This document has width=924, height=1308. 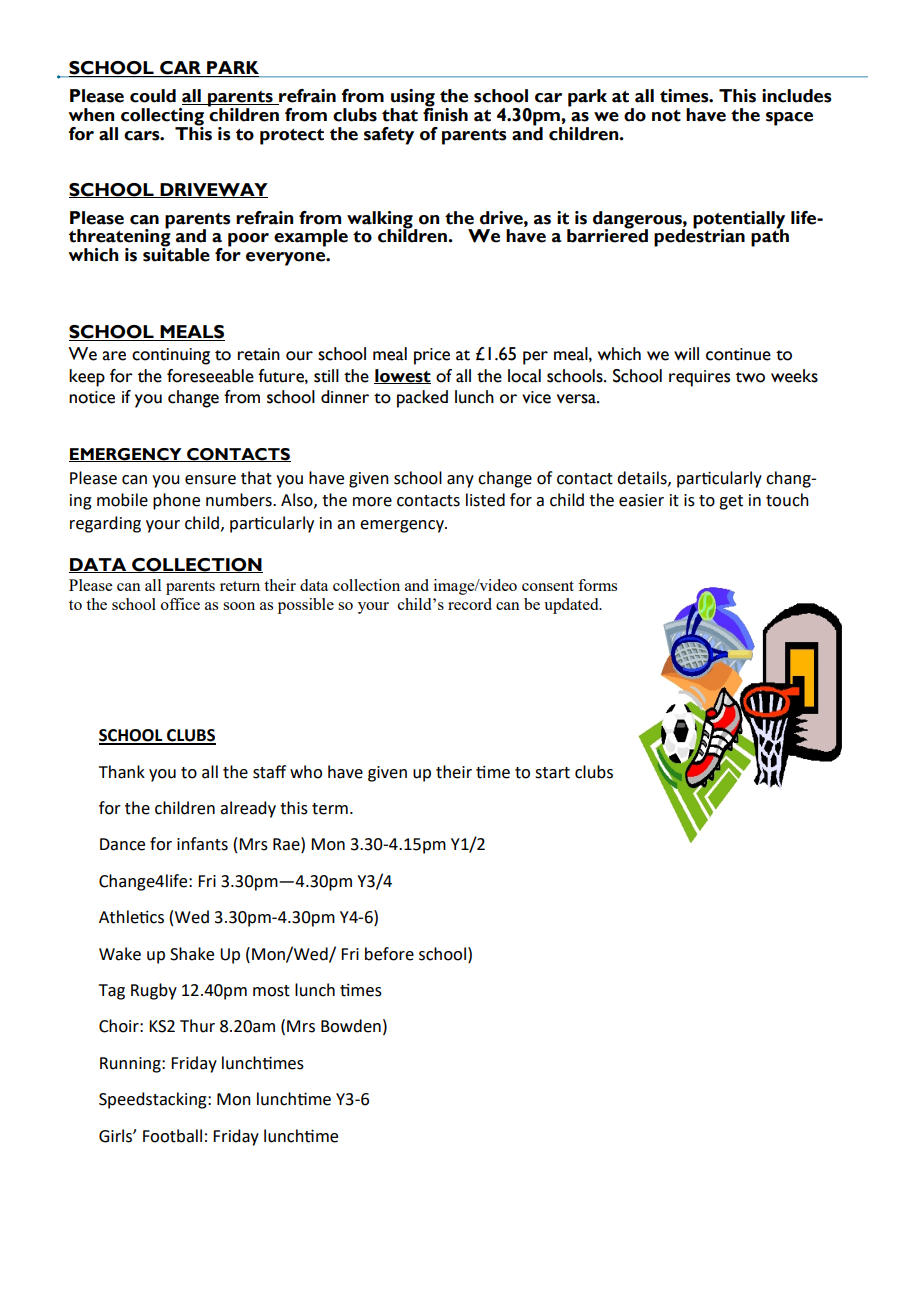 What do you see at coordinates (485, 500) in the document?
I see `listed` at bounding box center [485, 500].
